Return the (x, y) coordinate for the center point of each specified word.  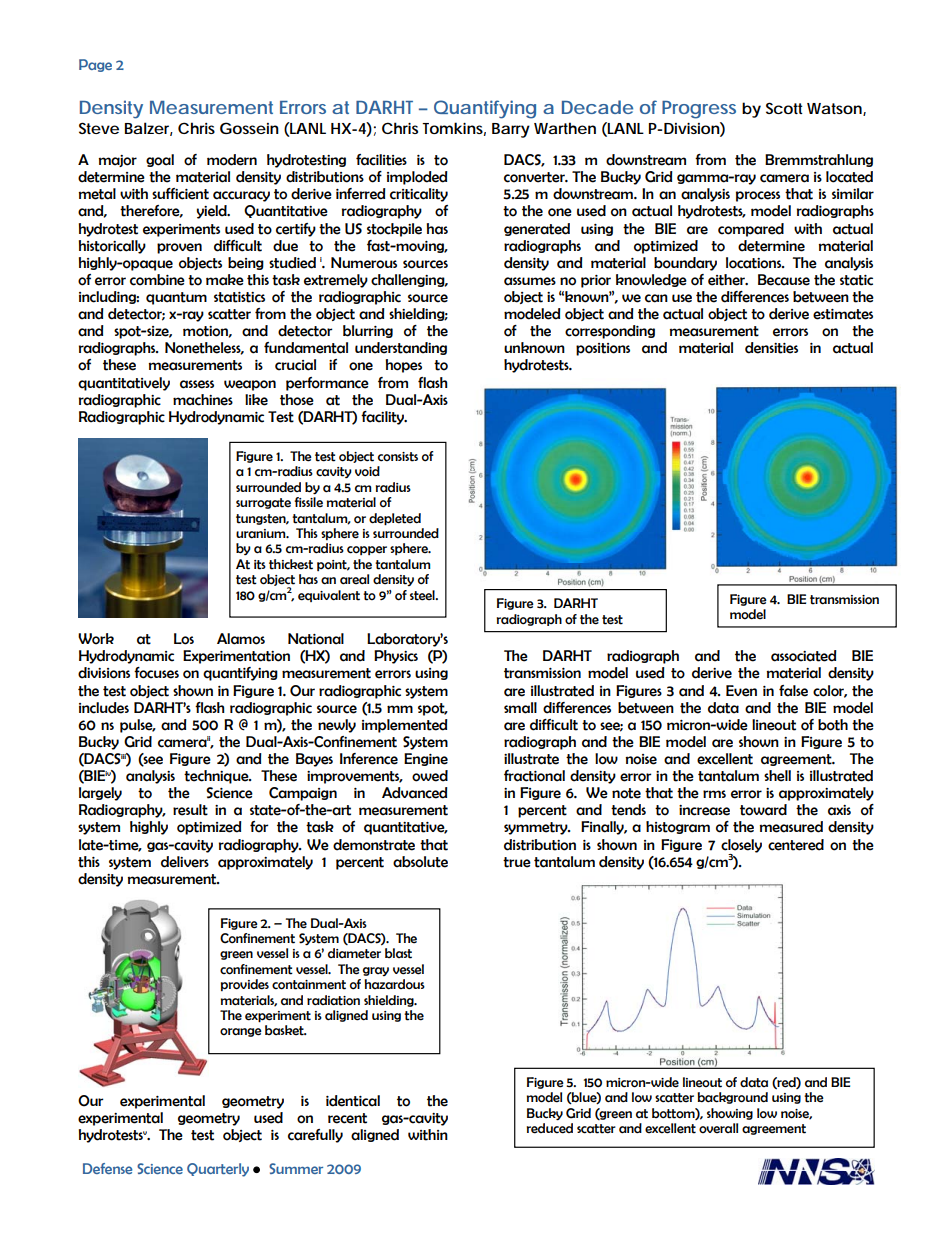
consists (398, 457)
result (190, 810)
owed (430, 776)
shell (777, 776)
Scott (784, 108)
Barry (511, 130)
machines (203, 400)
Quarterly (218, 1170)
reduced (550, 1128)
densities (771, 348)
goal (160, 160)
